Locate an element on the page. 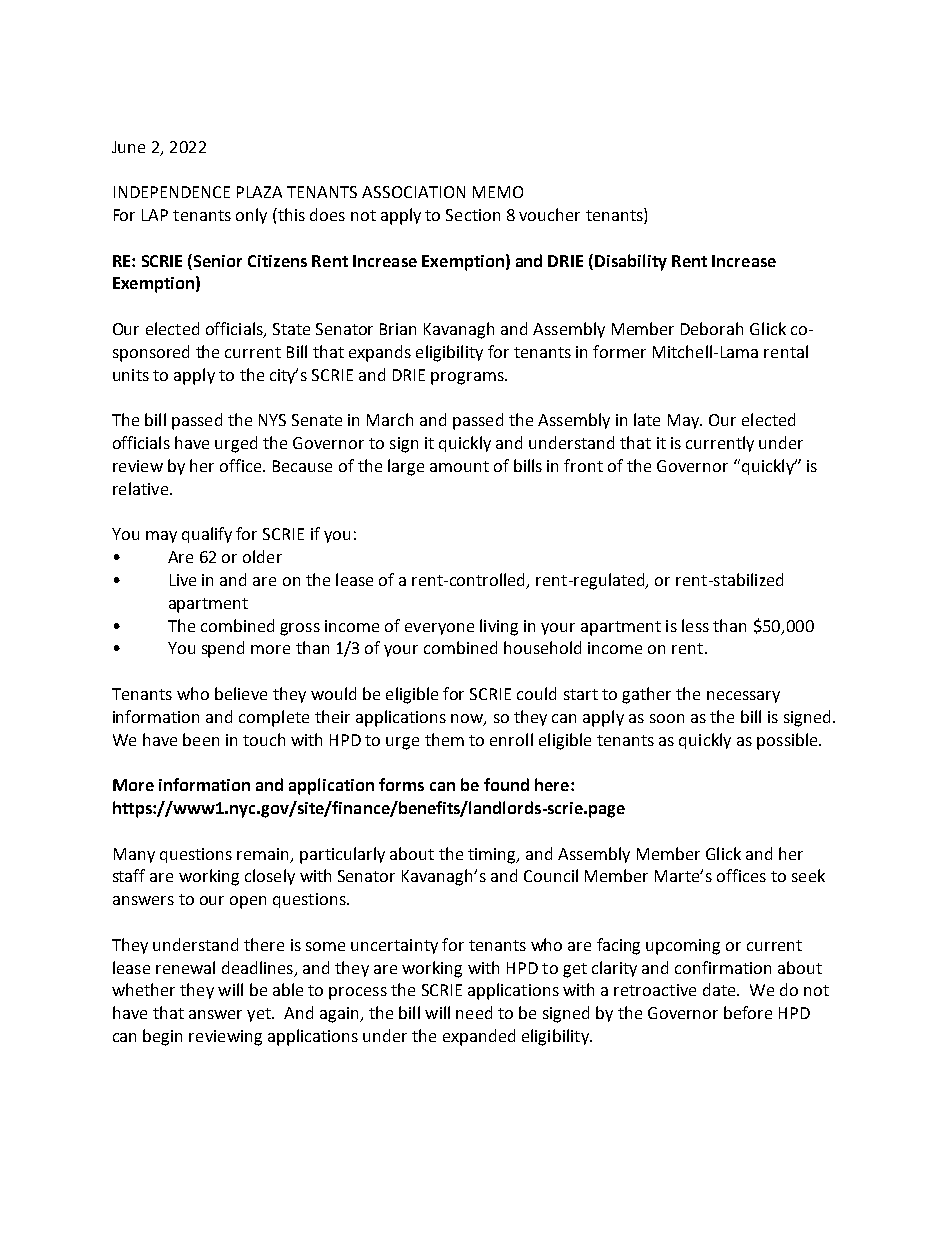 This page has height=1233, width=952. MEMO is located at coordinates (498, 192).
